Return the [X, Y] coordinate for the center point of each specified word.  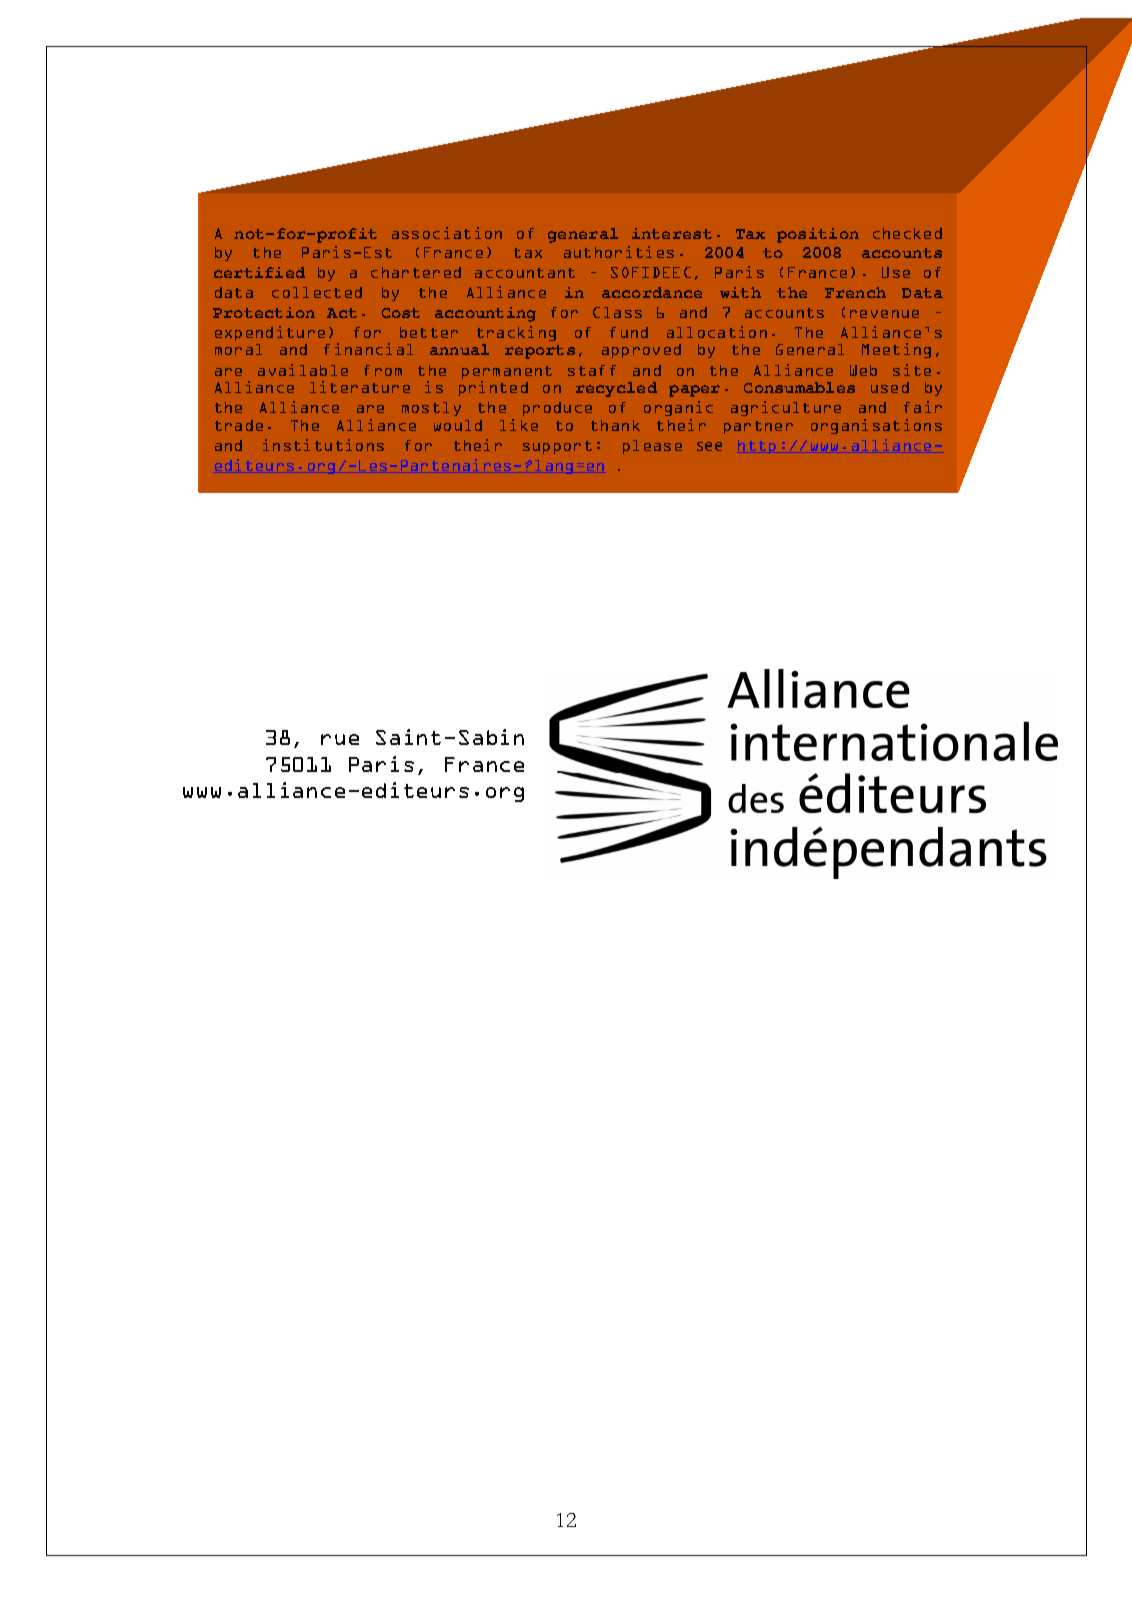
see [709, 446]
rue [340, 739]
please [652, 447]
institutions [323, 445]
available [303, 370]
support [557, 447]
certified [259, 272]
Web [863, 370]
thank [615, 425]
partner [758, 427]
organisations [876, 426]
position [818, 235]
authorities [619, 252]
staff [592, 370]
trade [239, 425]
